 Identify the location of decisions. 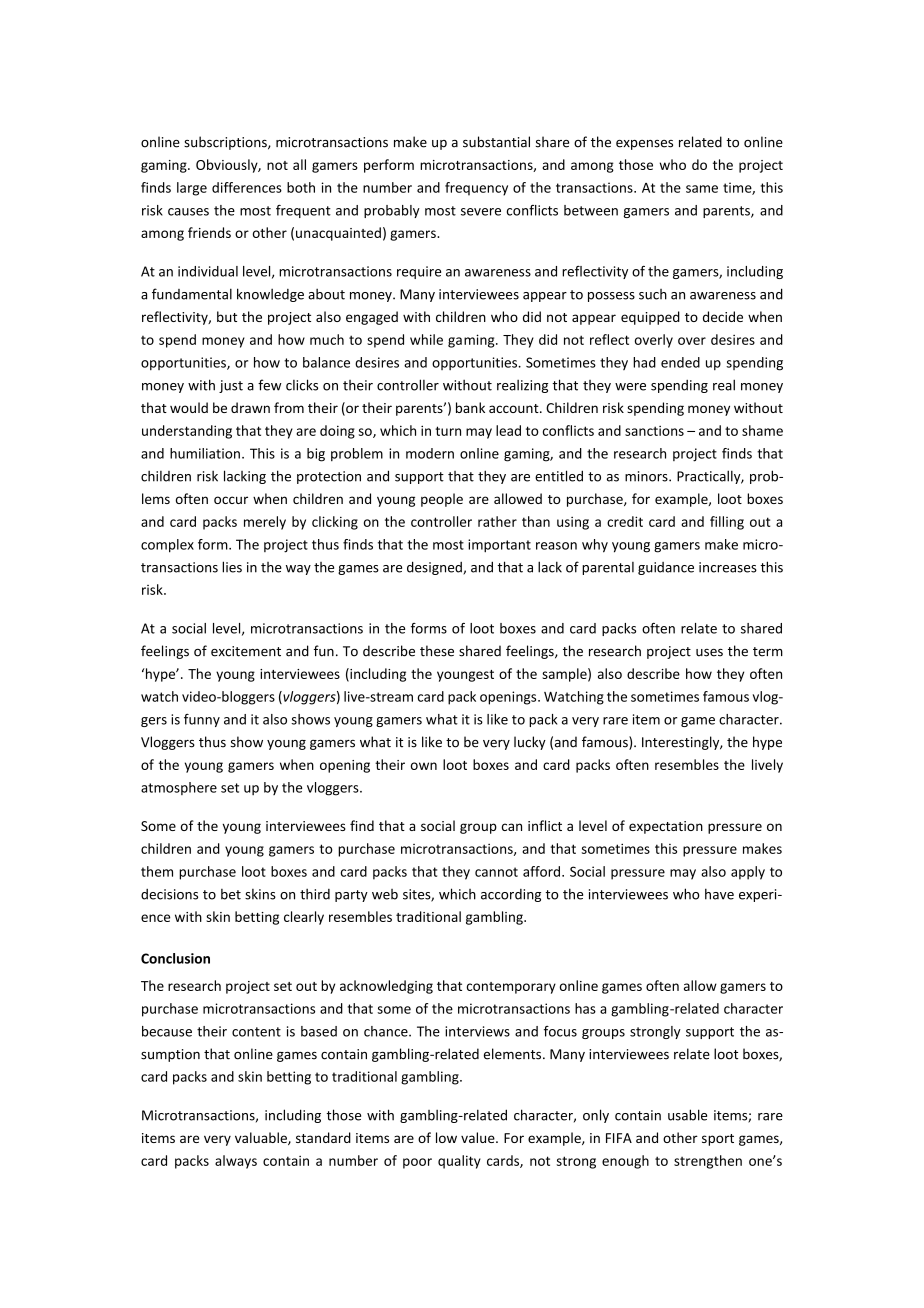
(169, 894).
